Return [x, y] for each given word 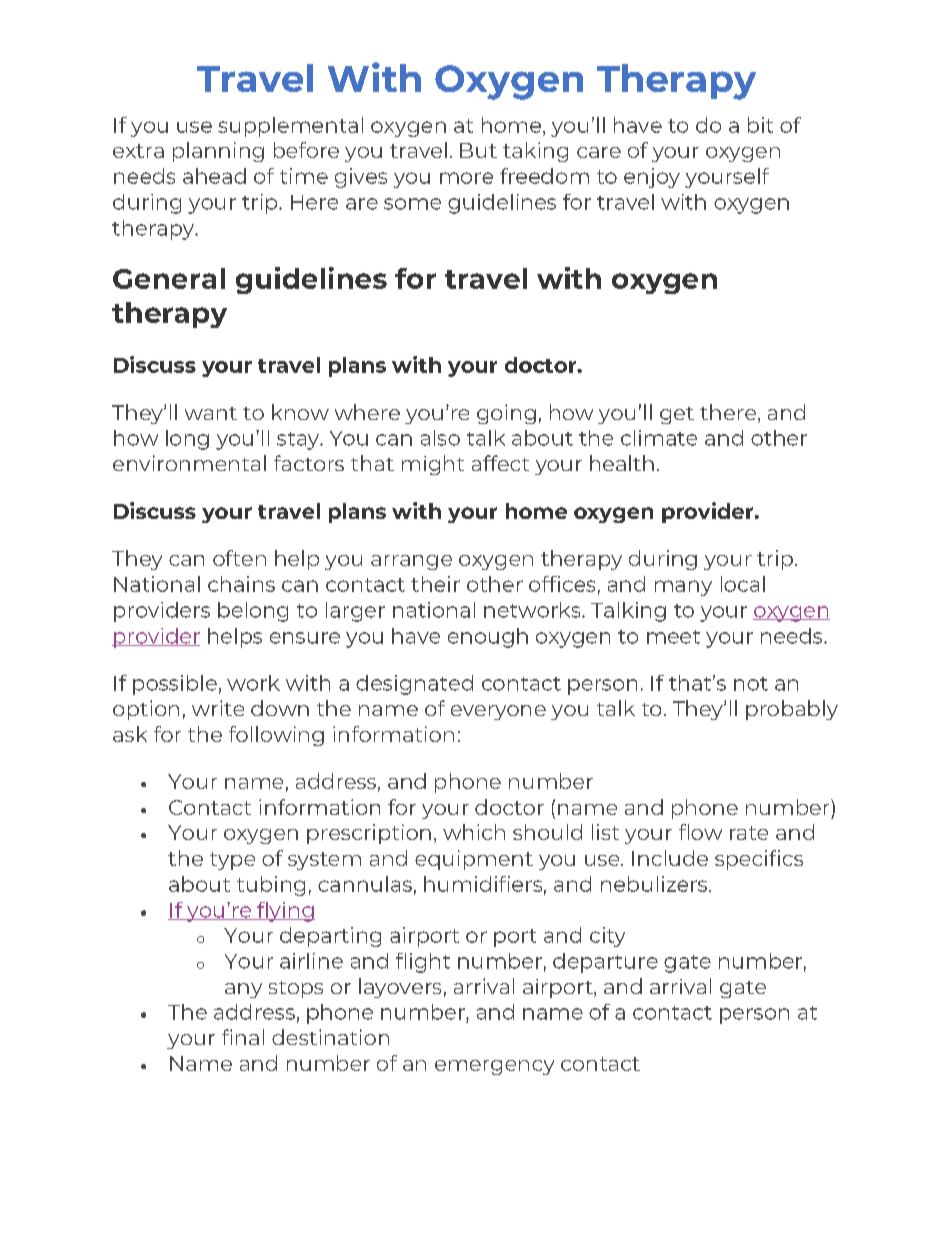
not [751, 684]
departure [605, 963]
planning [218, 152]
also [440, 438]
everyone [498, 712]
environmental [189, 463]
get [677, 415]
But [478, 150]
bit [760, 125]
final [243, 1037]
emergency [494, 1067]
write [218, 708]
